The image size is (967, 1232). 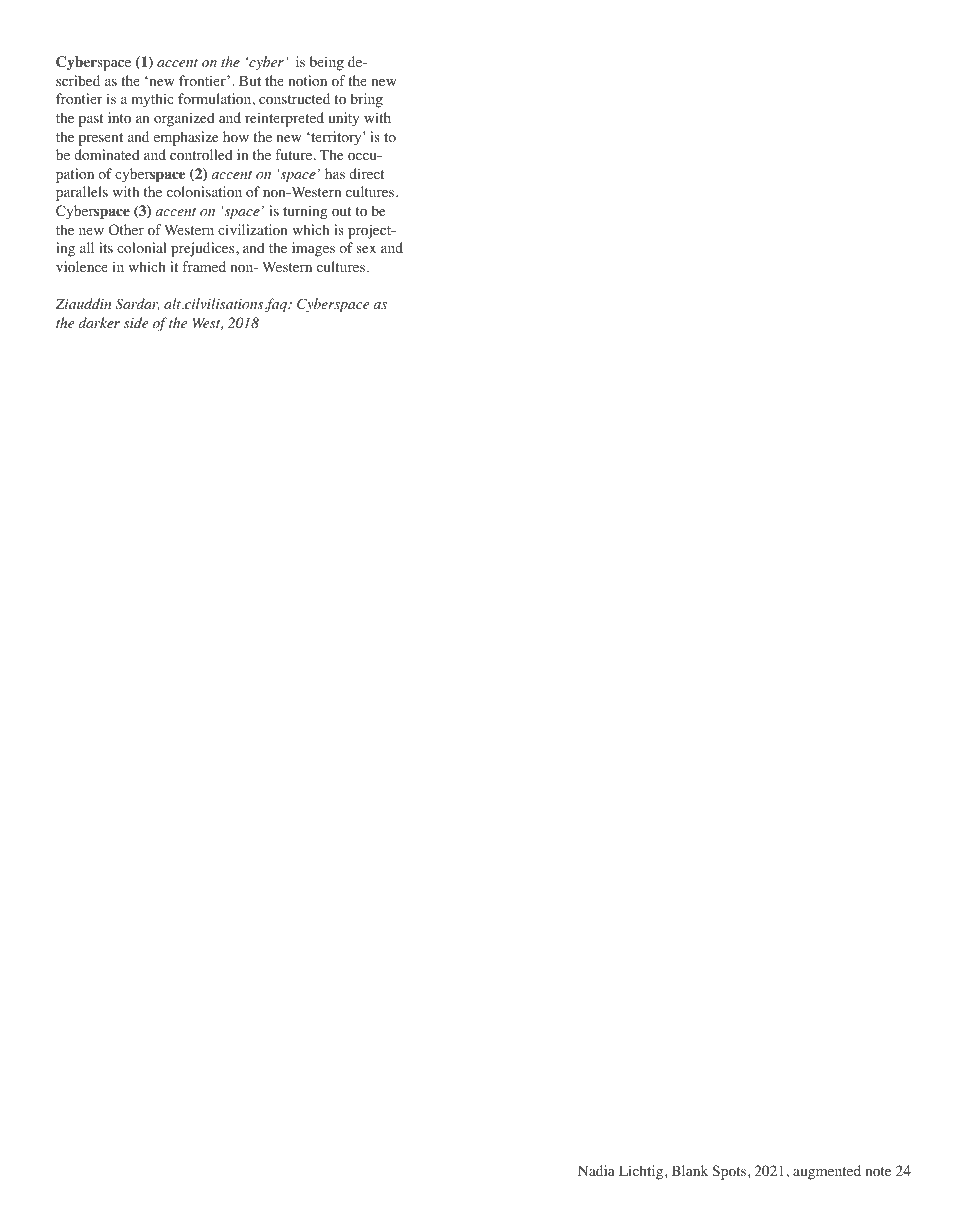 What do you see at coordinates (313, 249) in the screenshot?
I see `images` at bounding box center [313, 249].
